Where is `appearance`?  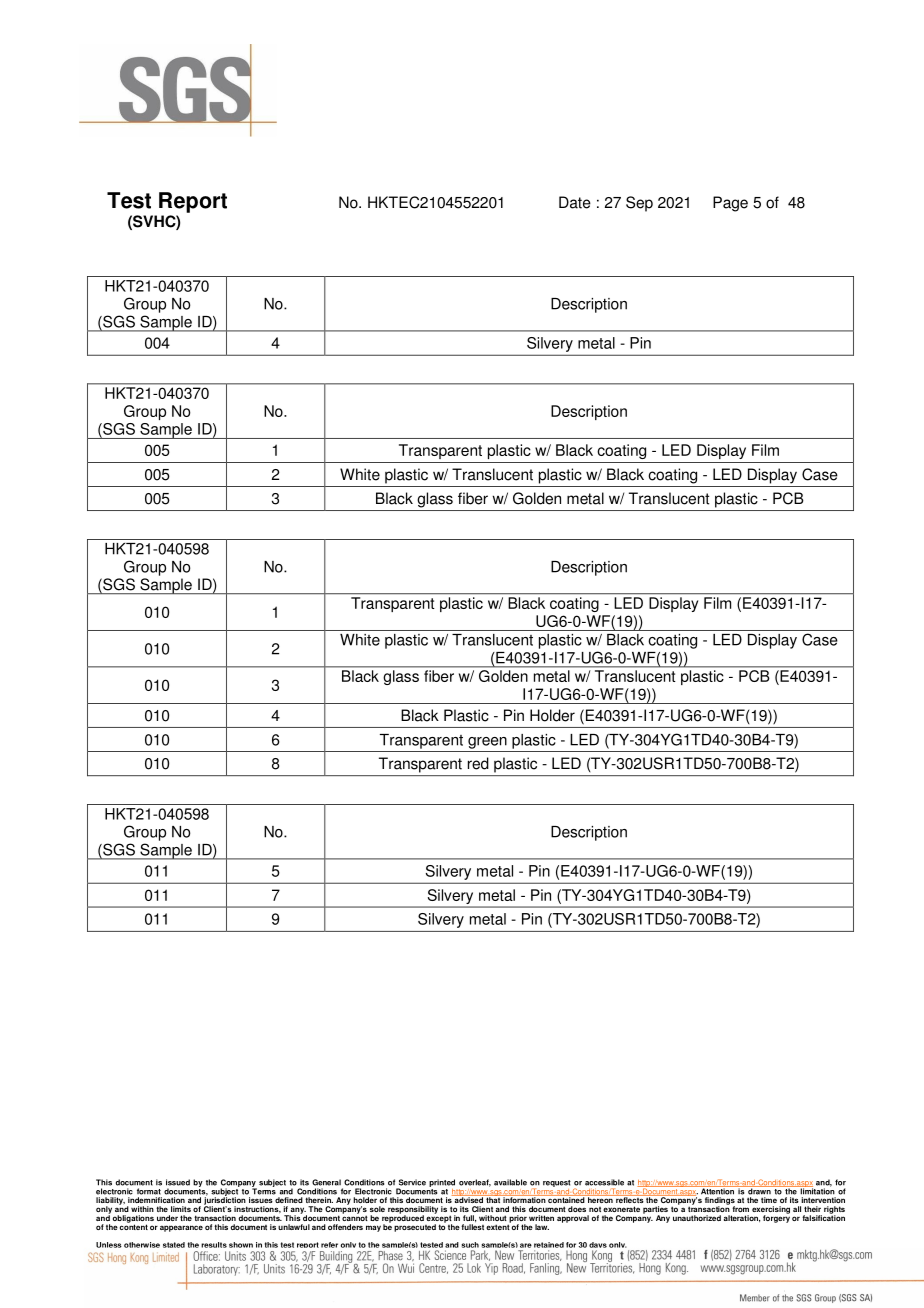 appearance is located at coordinates (181, 1228).
